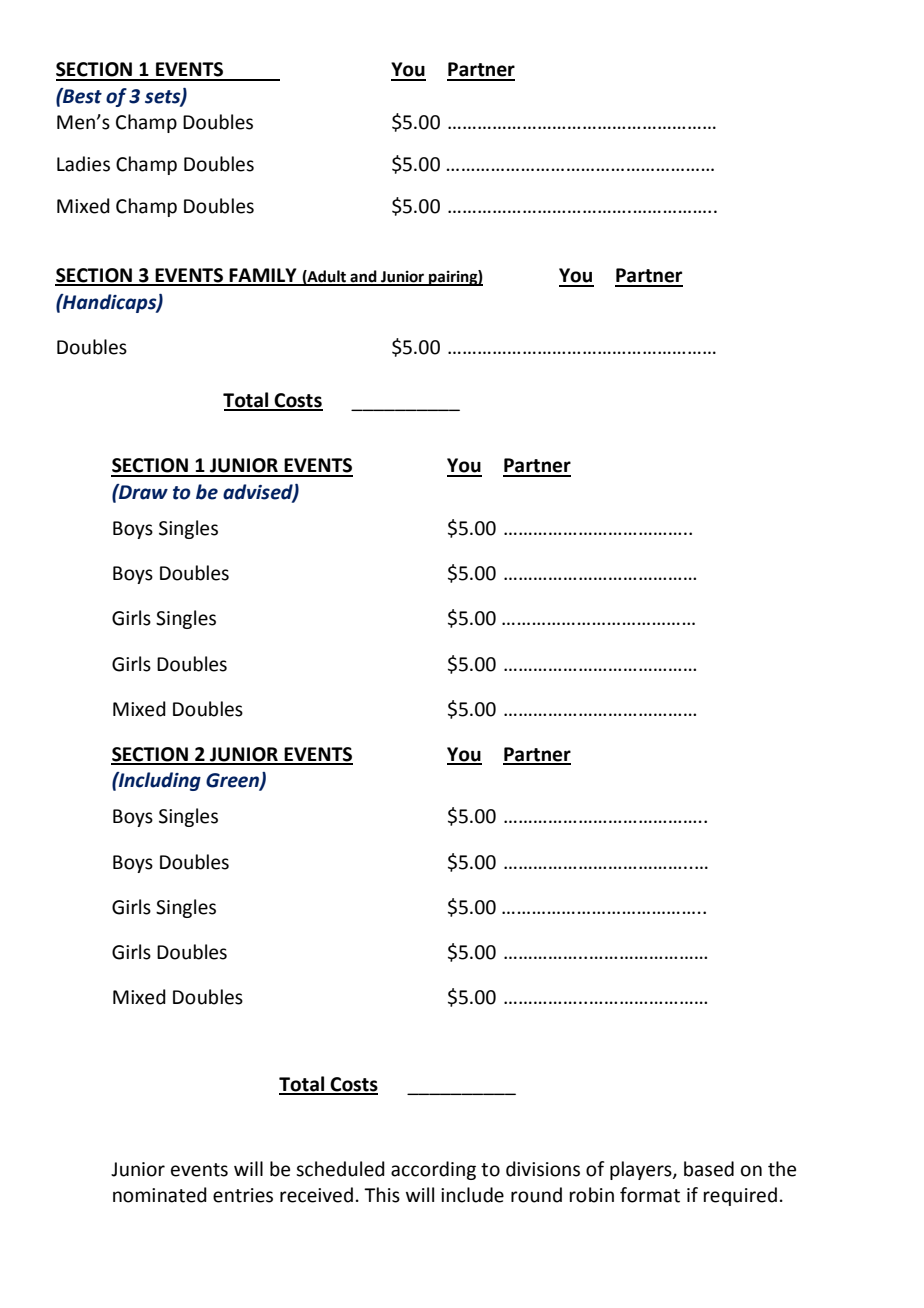 The height and width of the document is (1308, 924). Describe the element at coordinates (472, 1195) in the document. I see `include` at that location.
